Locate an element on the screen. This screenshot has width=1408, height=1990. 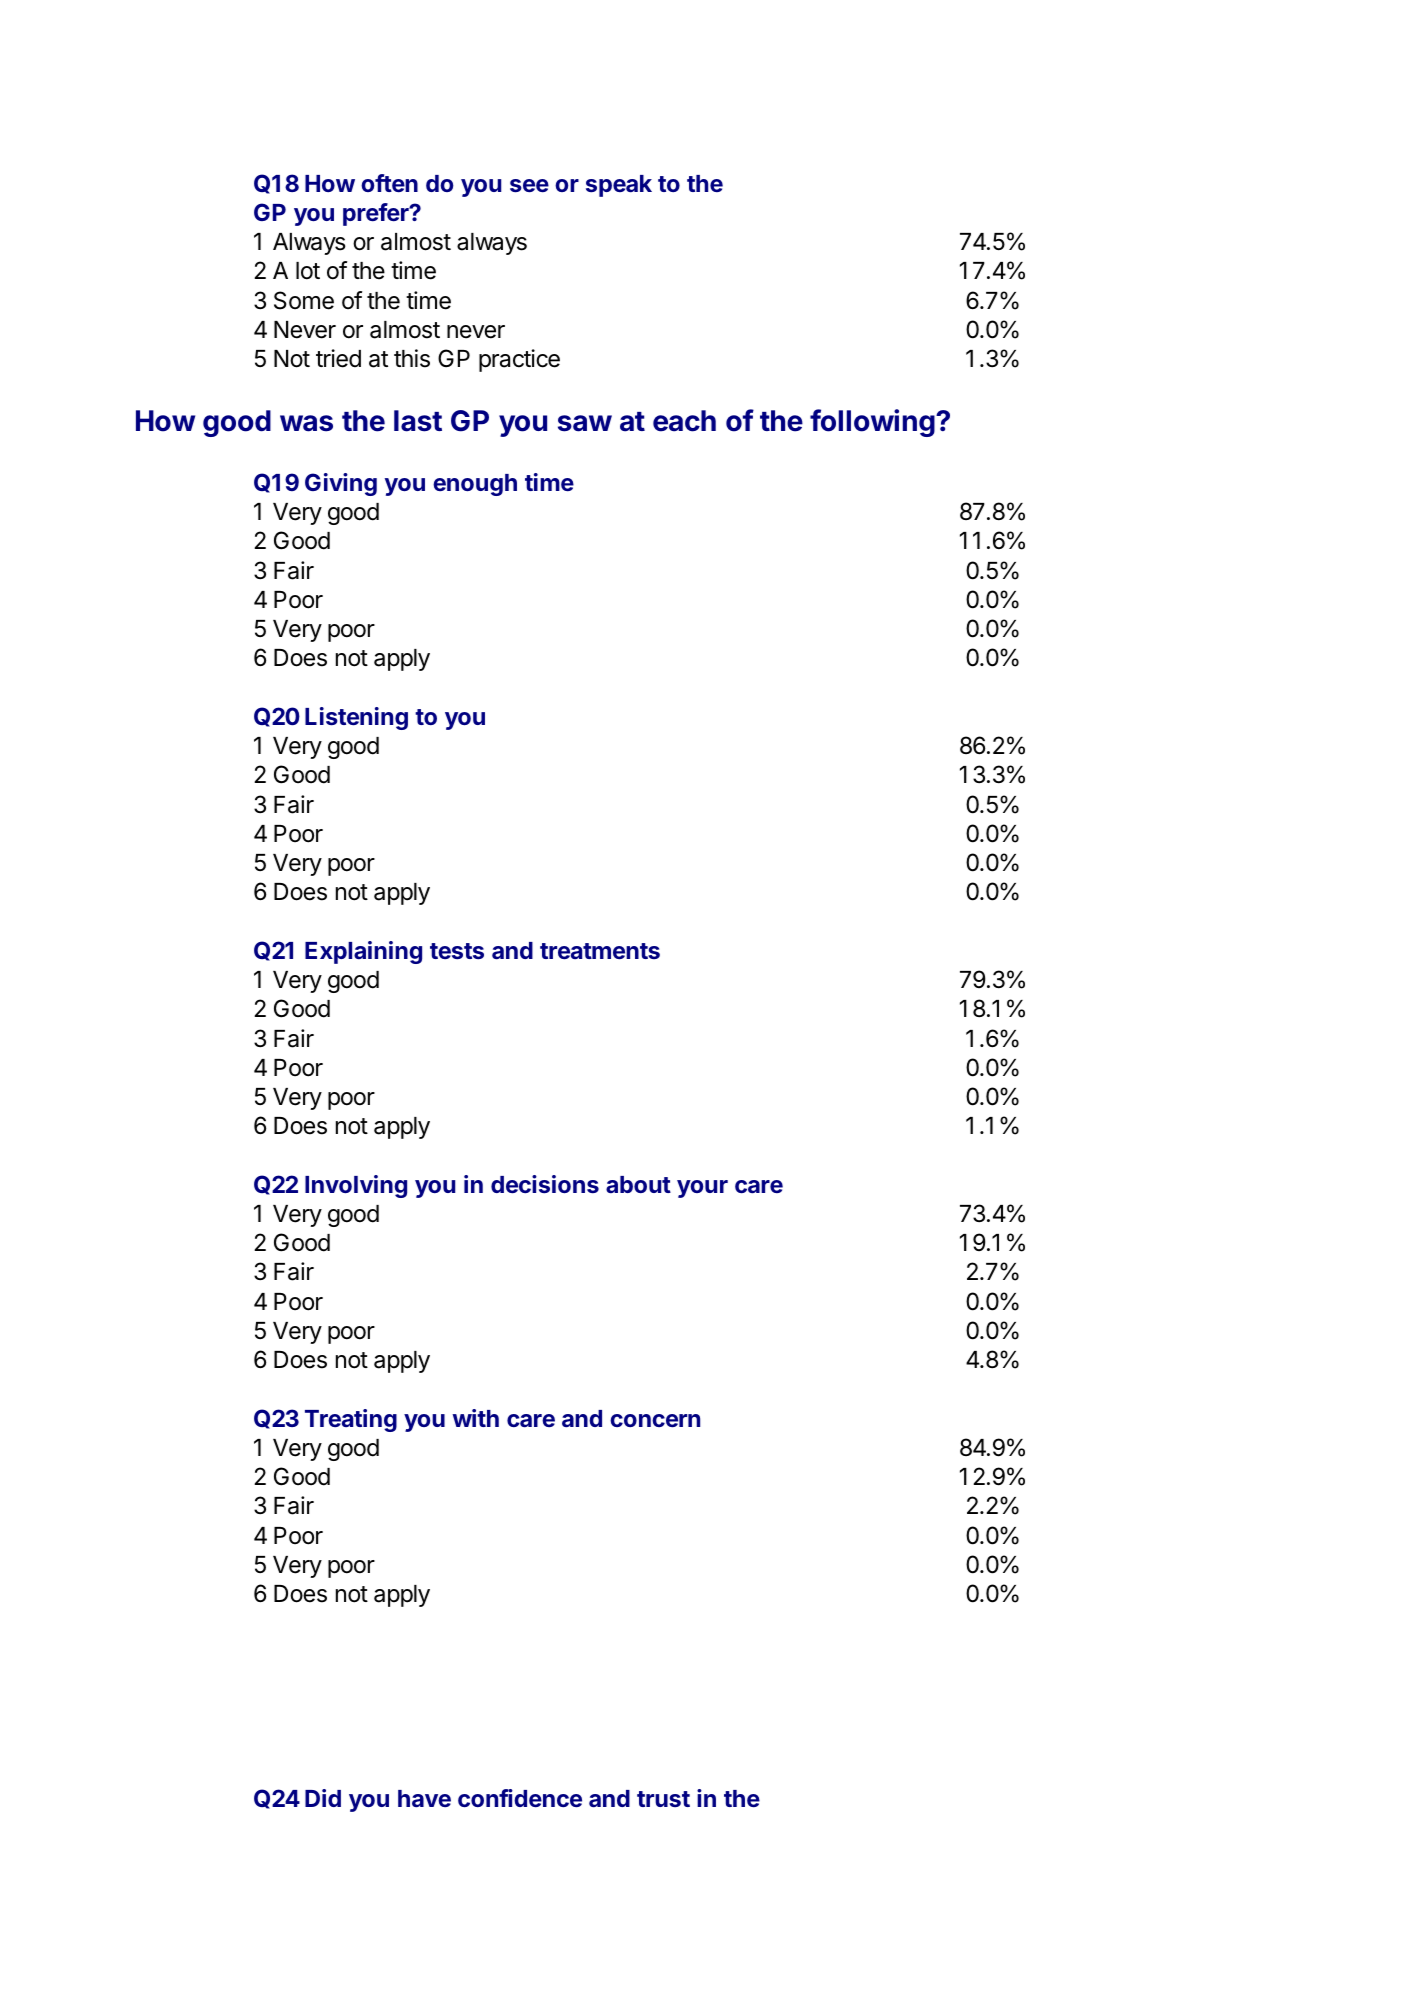
treatments is located at coordinates (600, 951).
